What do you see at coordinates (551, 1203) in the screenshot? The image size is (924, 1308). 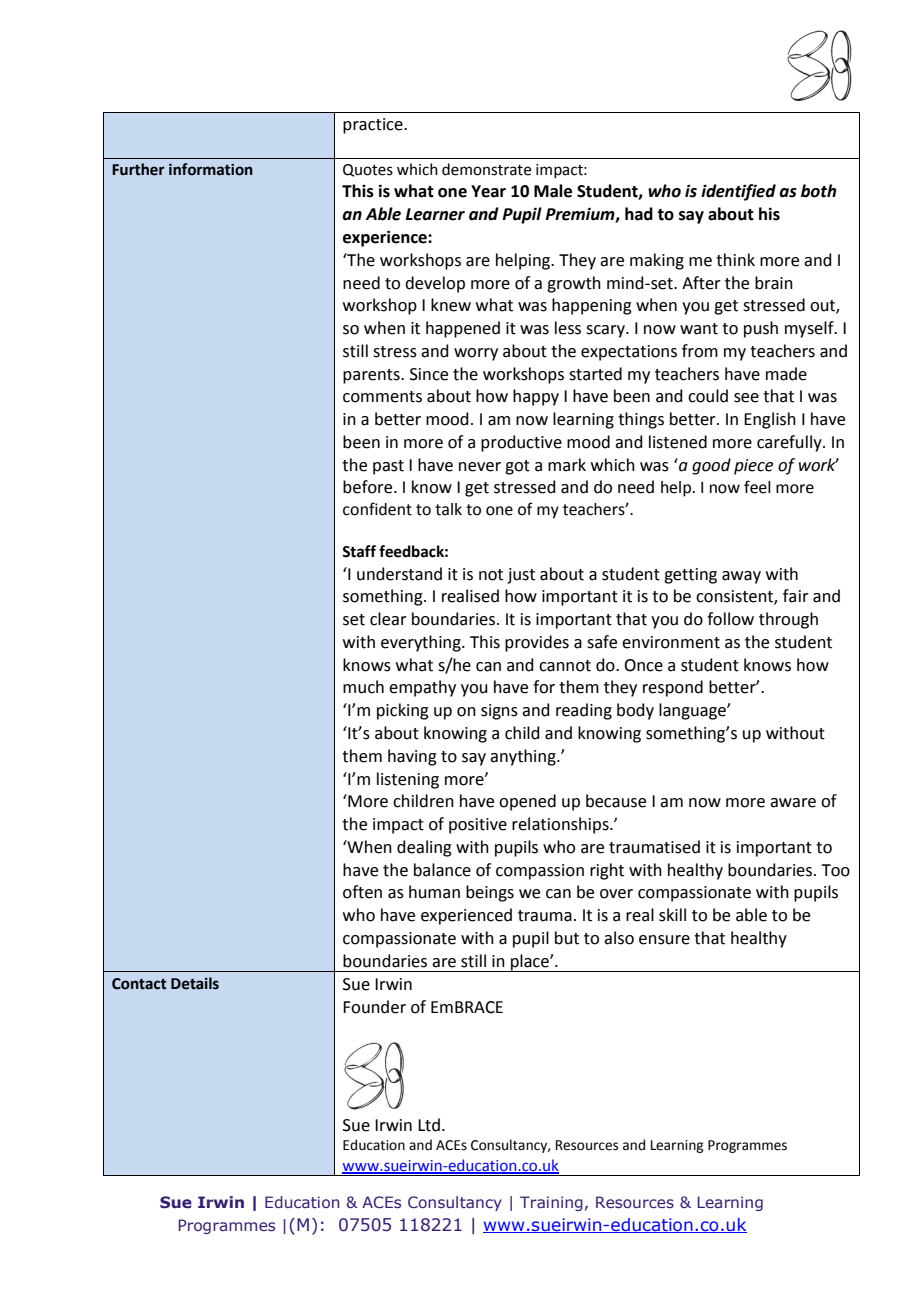 I see `Training` at bounding box center [551, 1203].
